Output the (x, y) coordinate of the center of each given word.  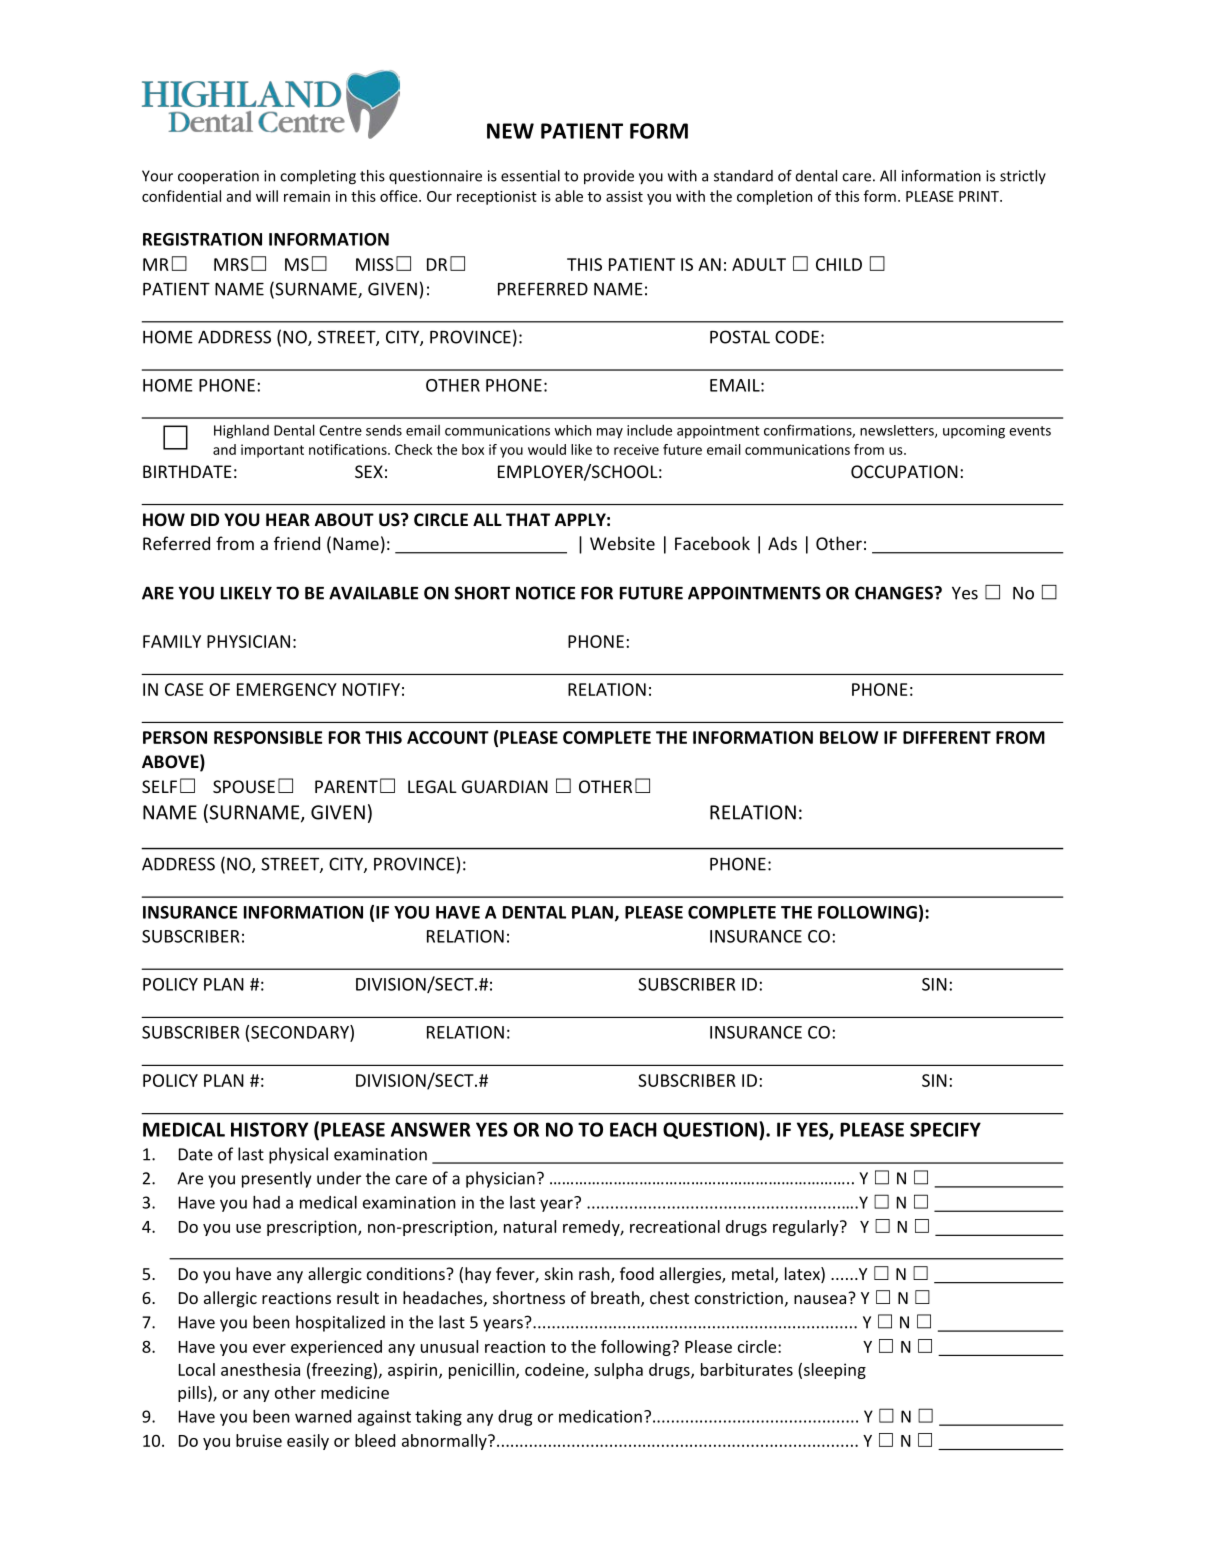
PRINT (980, 196)
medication (600, 1416)
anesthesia (260, 1369)
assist (624, 196)
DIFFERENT (947, 737)
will (267, 196)
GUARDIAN (505, 786)
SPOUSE (244, 786)
